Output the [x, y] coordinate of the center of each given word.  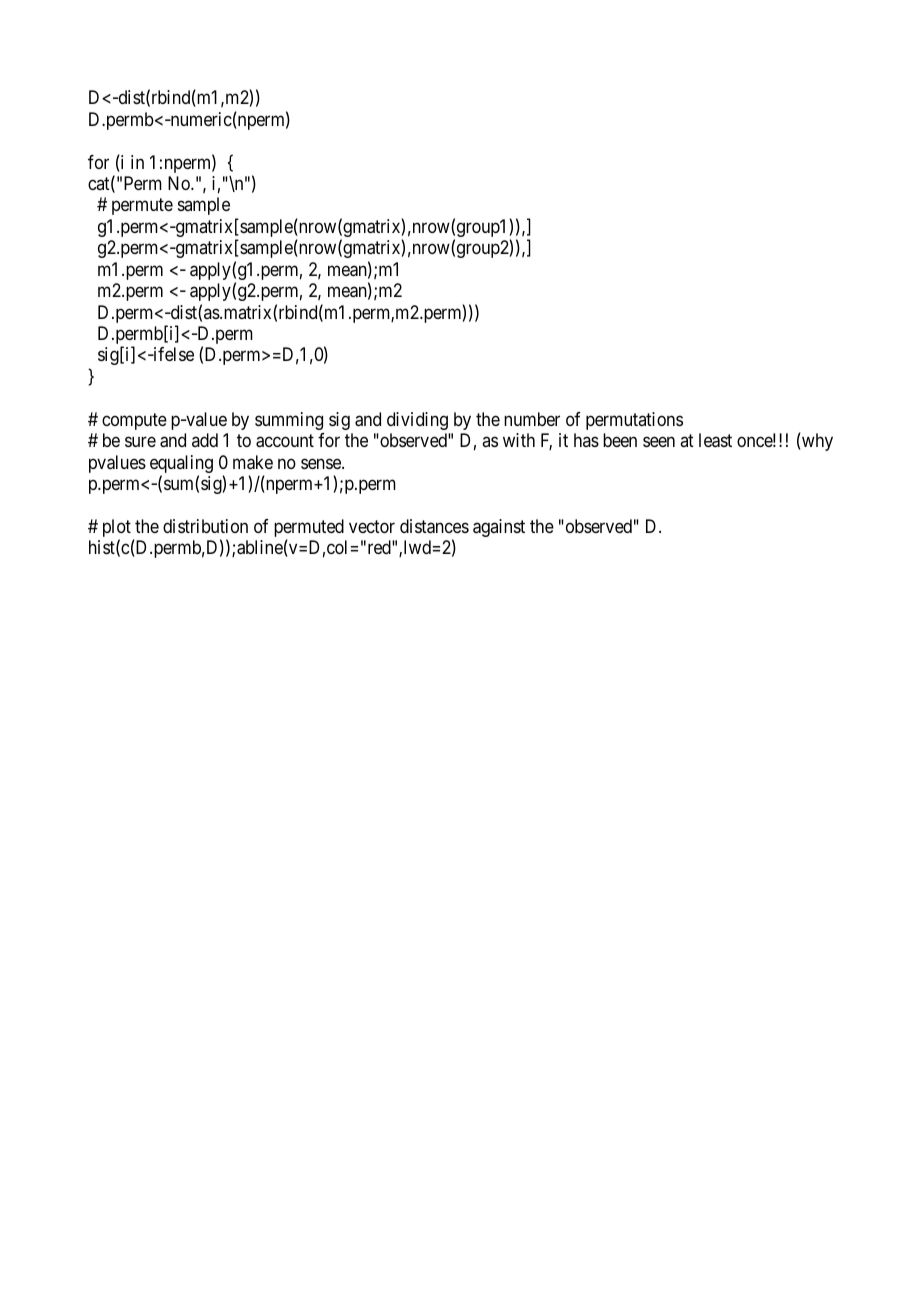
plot [117, 529]
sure [140, 442]
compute [134, 421]
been [620, 440]
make [253, 462]
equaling [181, 465]
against [499, 528]
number [532, 419]
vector [372, 526]
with [519, 440]
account [285, 441]
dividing [417, 421]
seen [659, 442]
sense [322, 463]
